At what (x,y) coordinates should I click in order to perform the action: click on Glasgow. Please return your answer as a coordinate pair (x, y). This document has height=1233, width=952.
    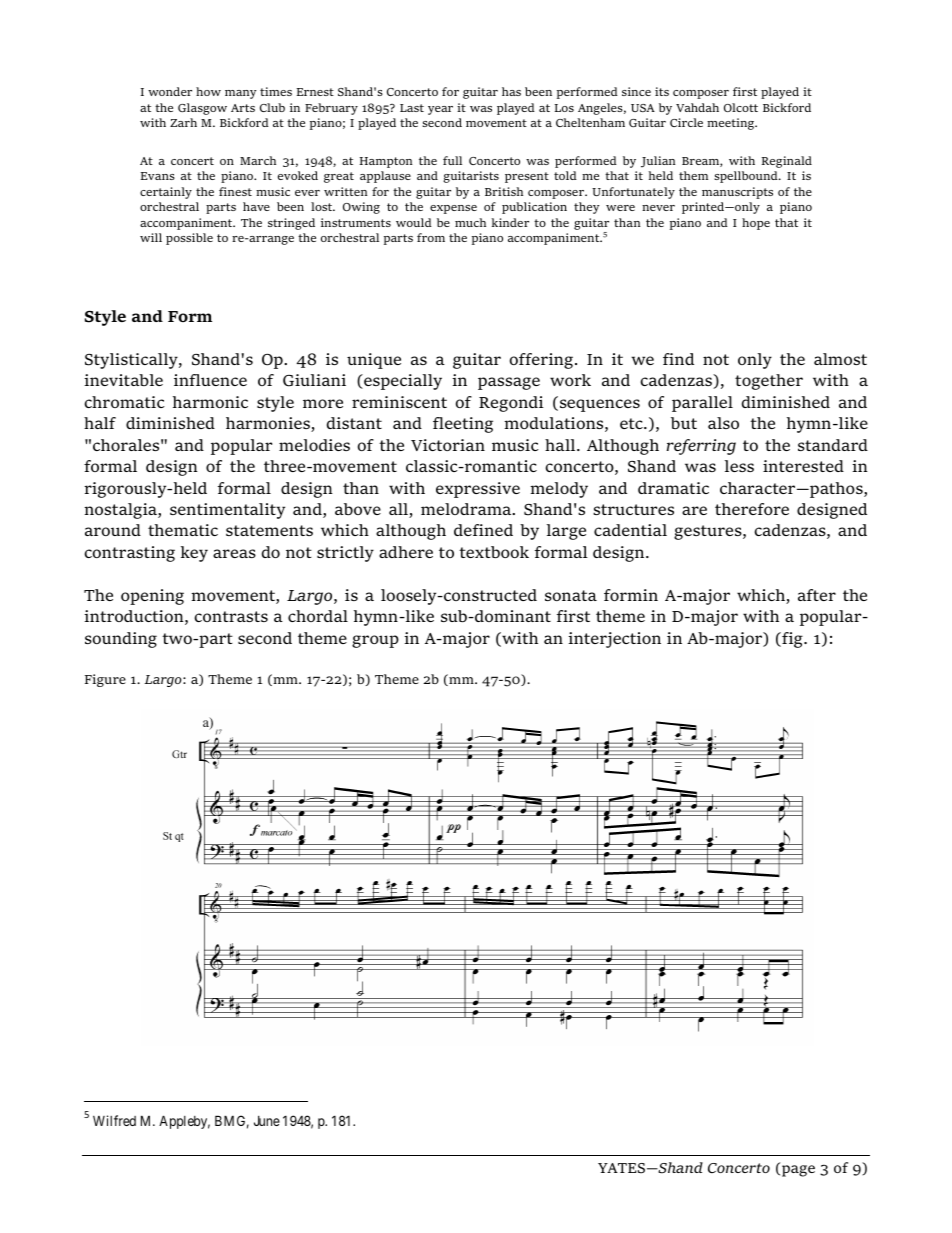
    Looking at the image, I should click on (202, 109).
